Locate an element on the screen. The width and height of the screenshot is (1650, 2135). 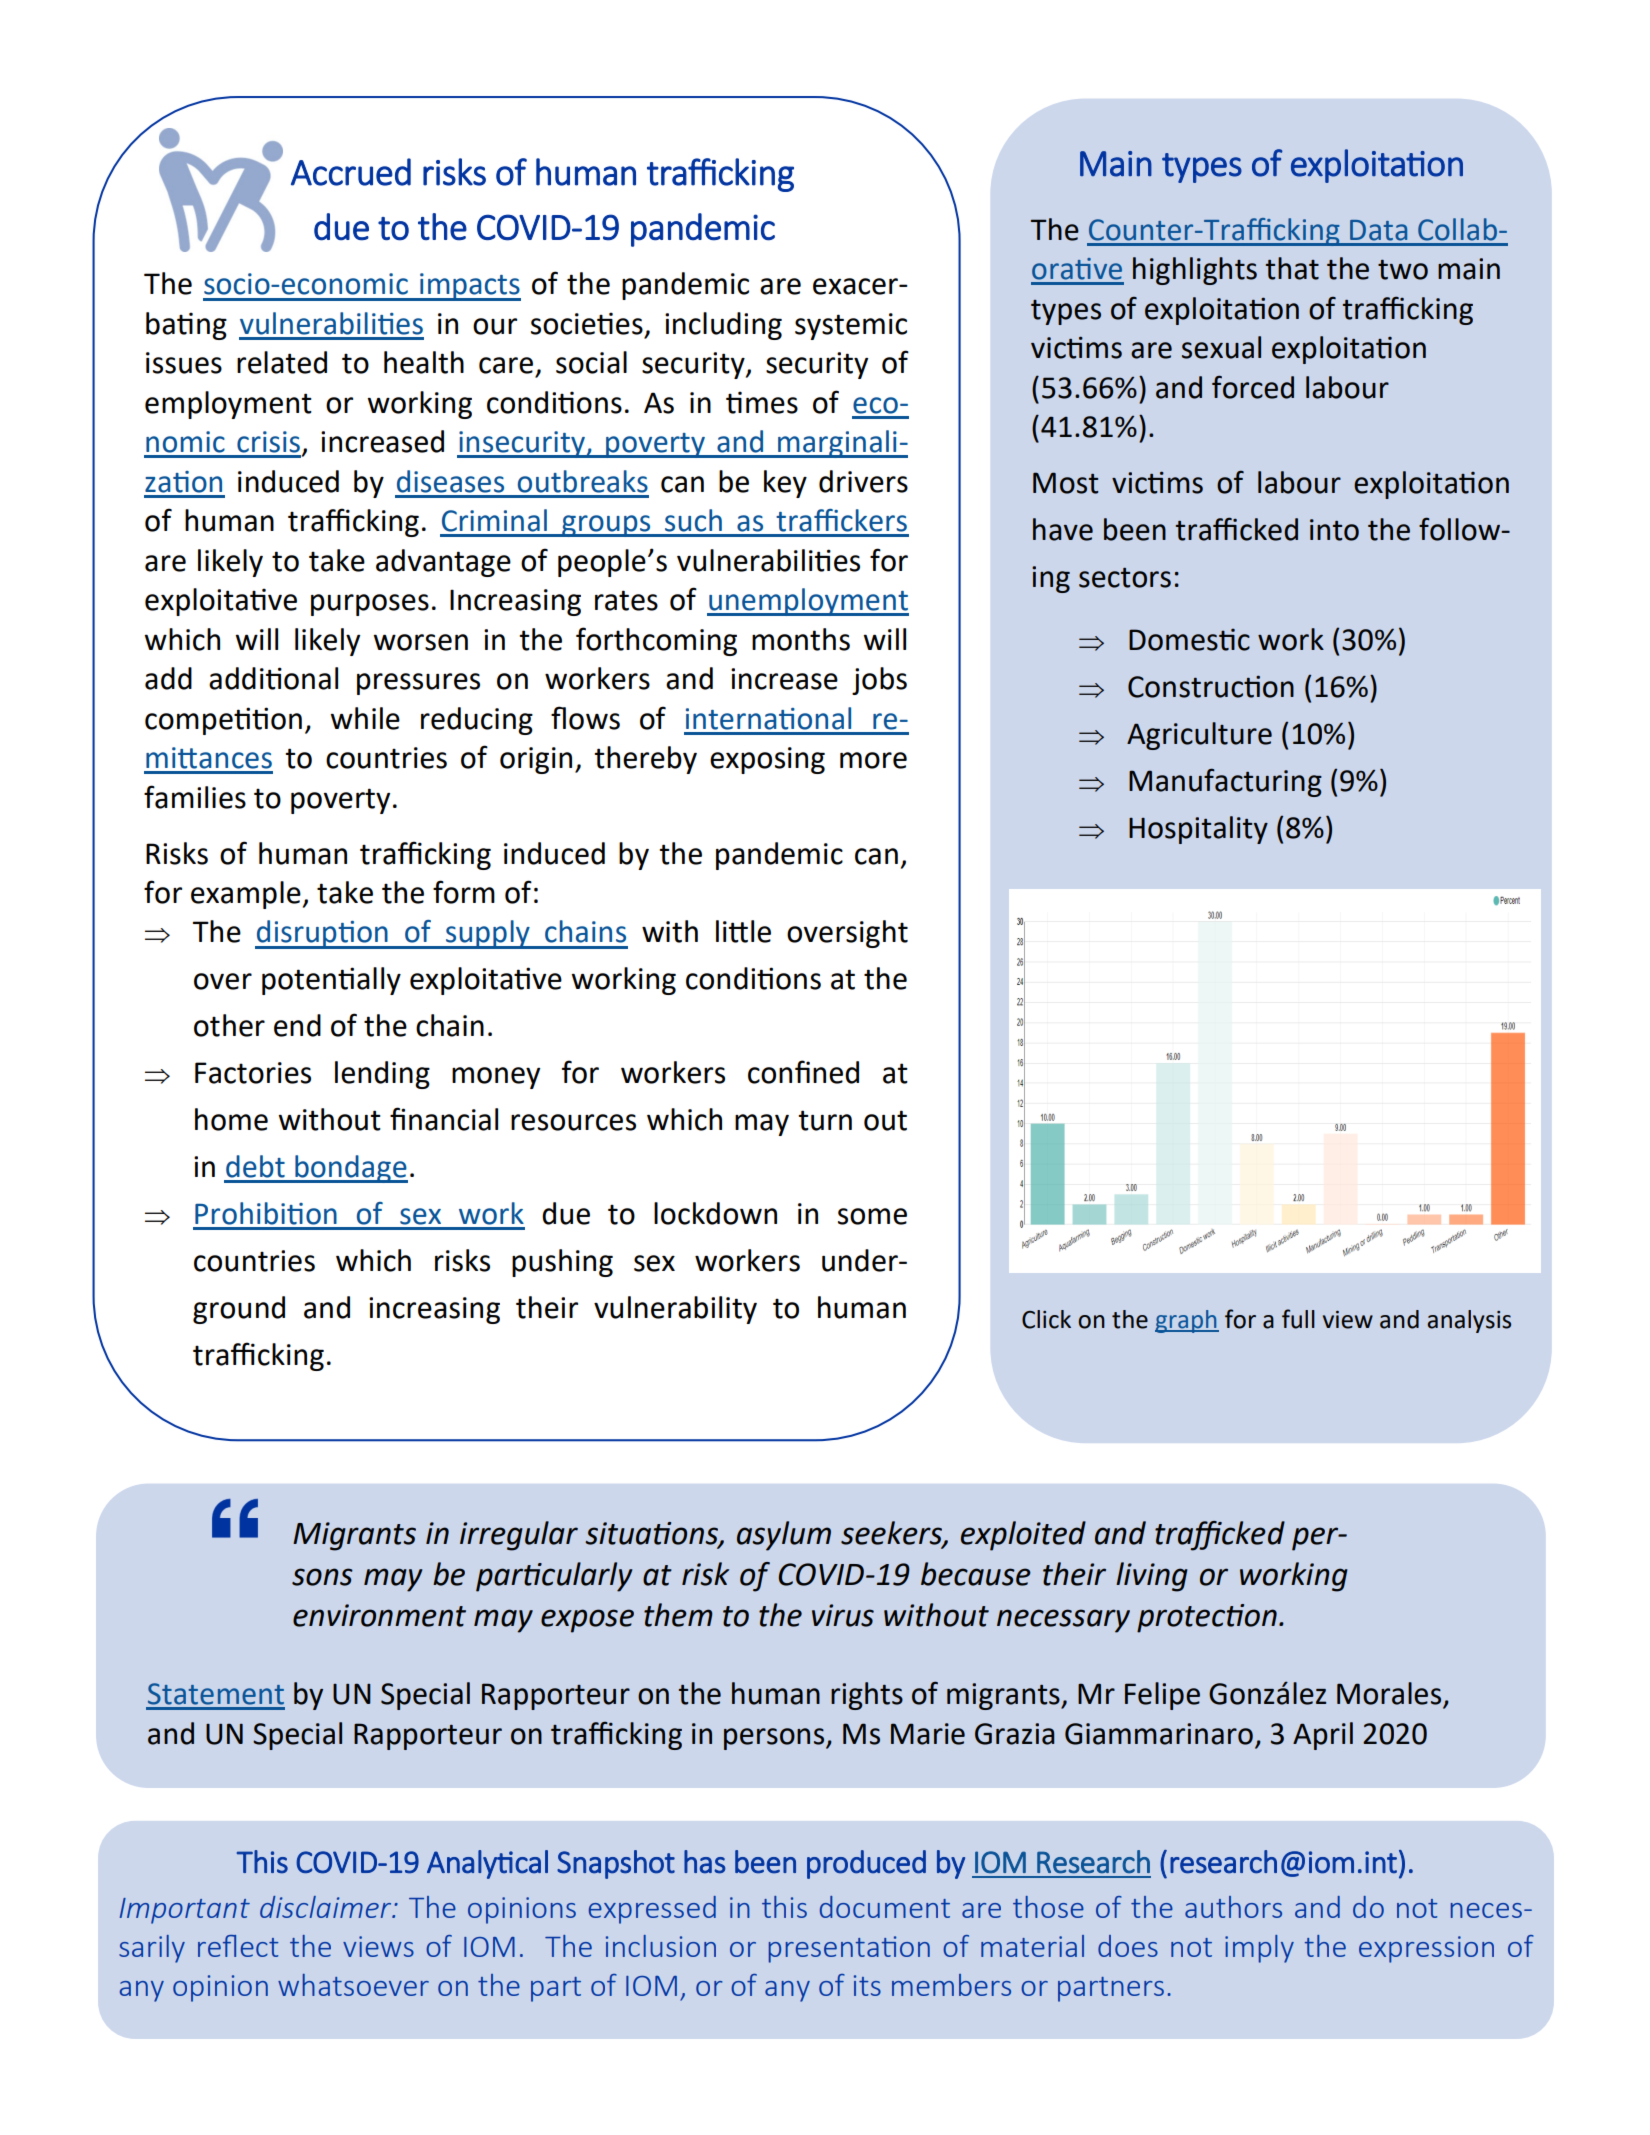
full is located at coordinates (1298, 1319).
